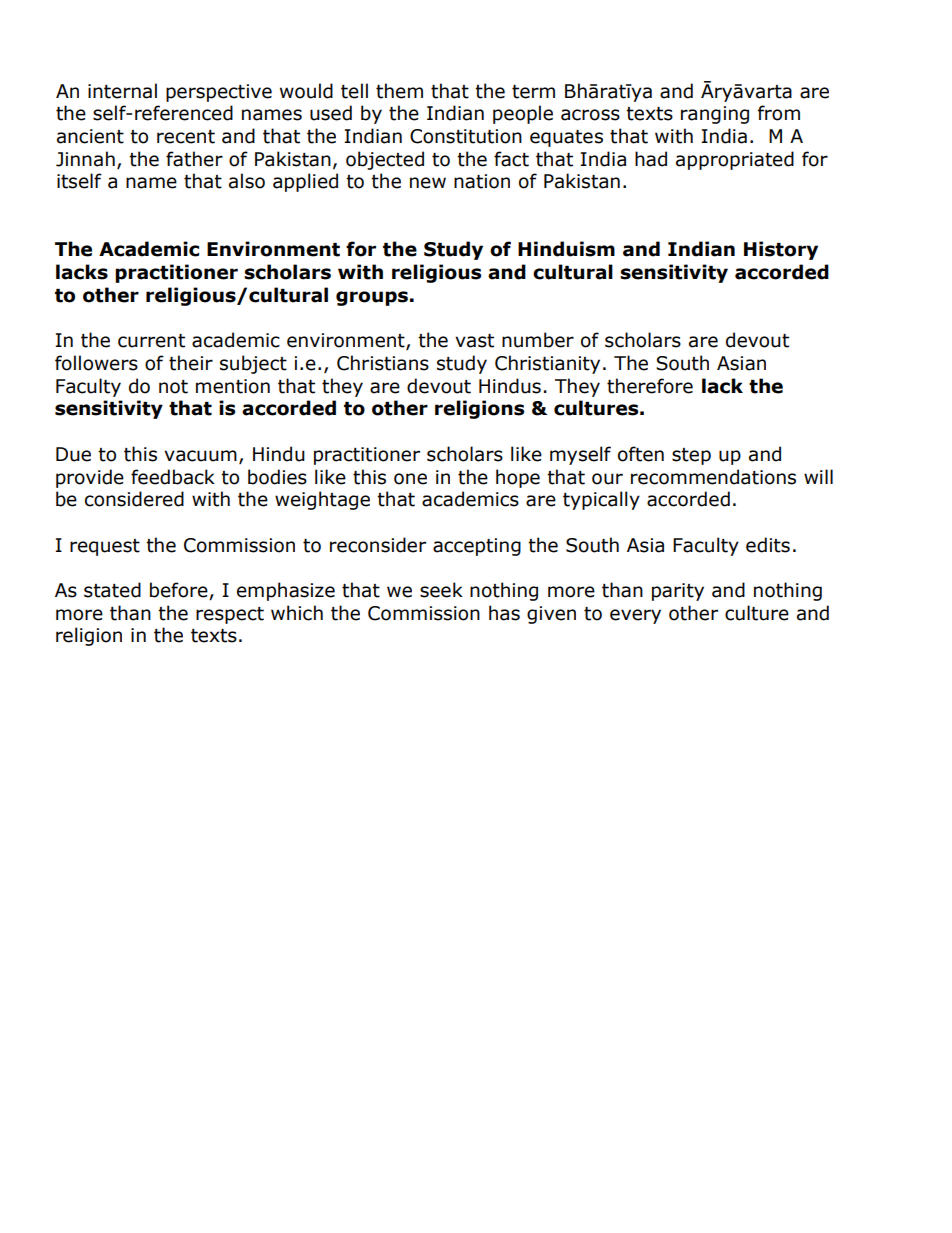 This screenshot has height=1233, width=952. What do you see at coordinates (180, 591) in the screenshot?
I see `before` at bounding box center [180, 591].
